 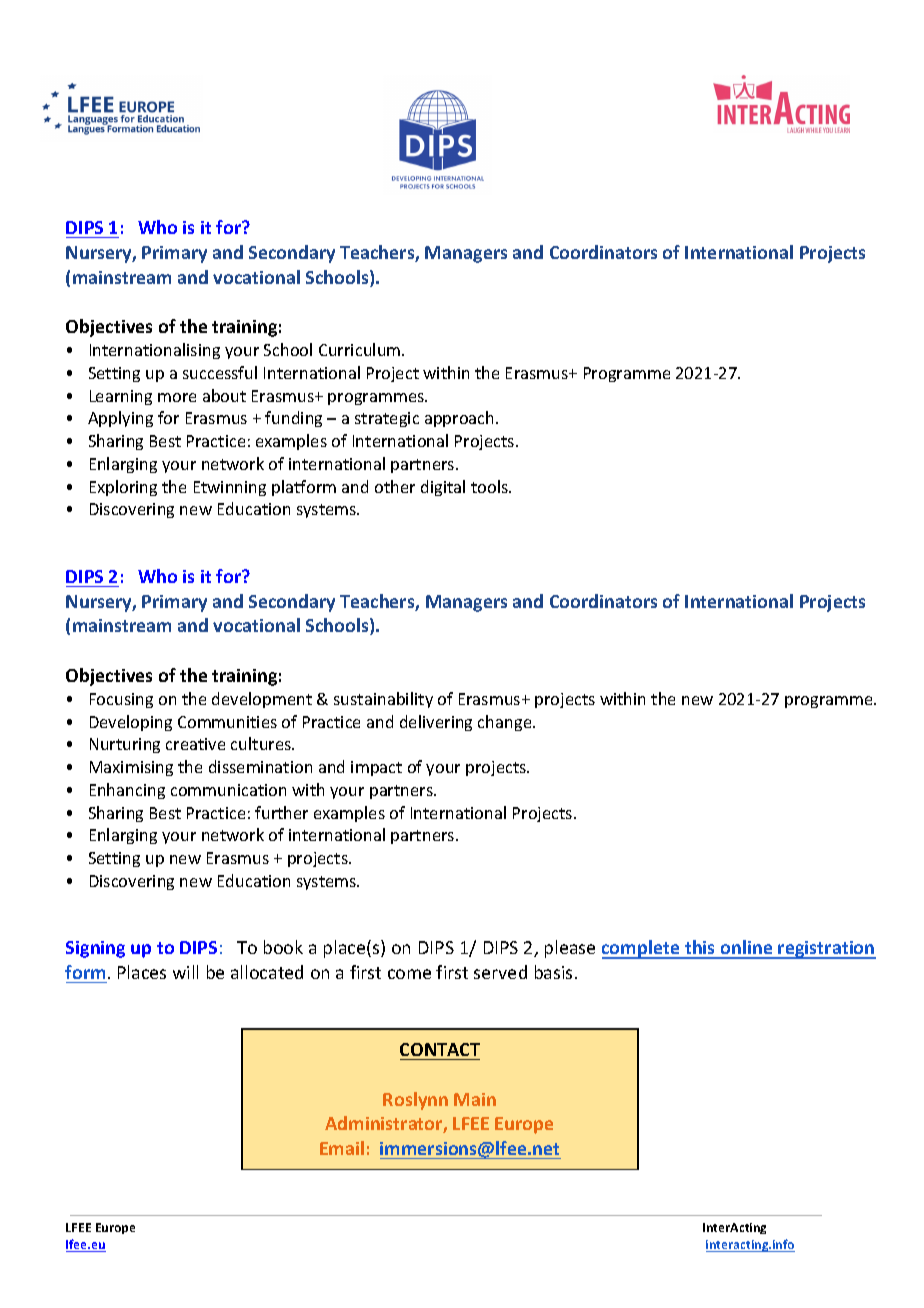 I want to click on delivering, so click(x=436, y=723).
